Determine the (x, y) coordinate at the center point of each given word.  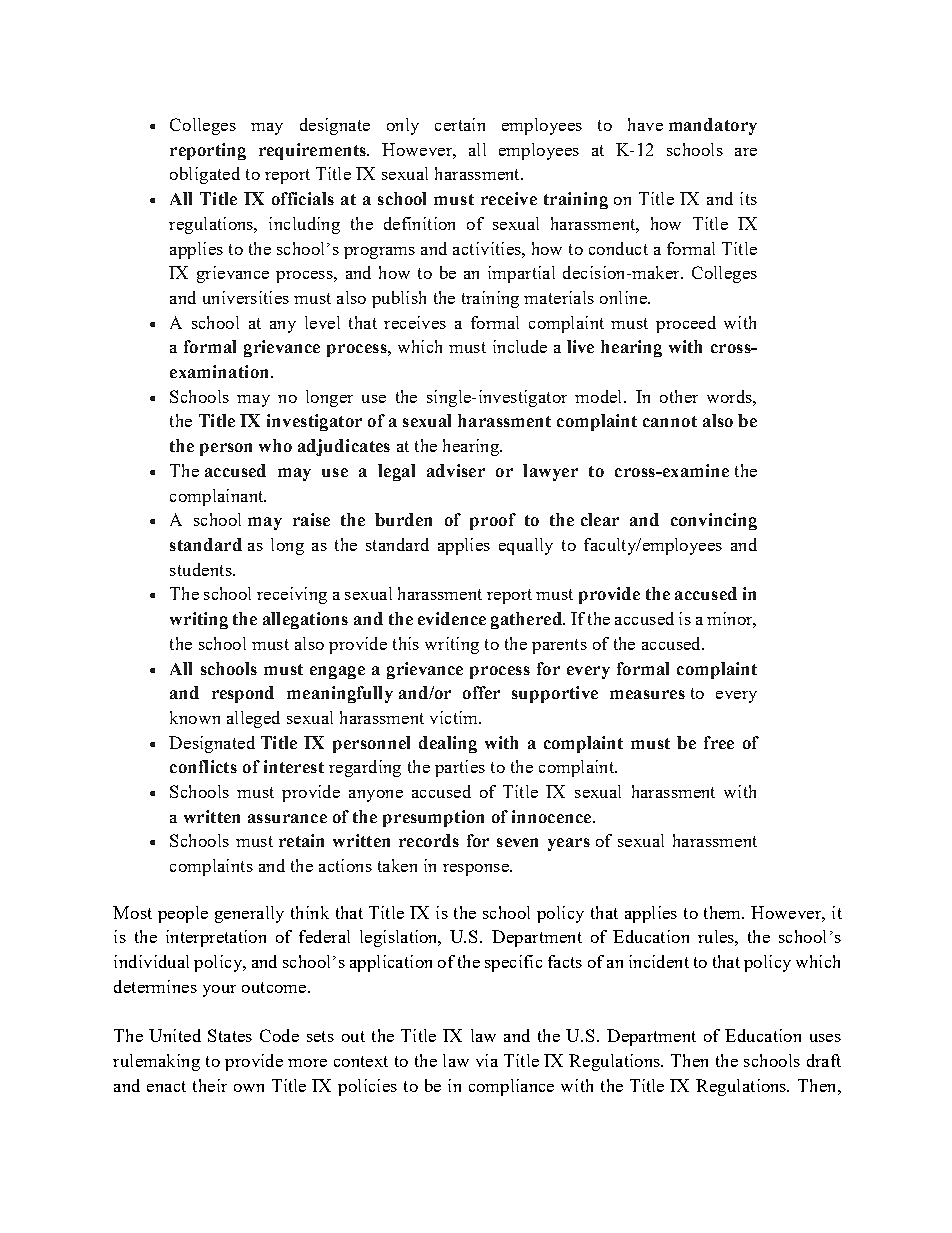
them (724, 912)
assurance (287, 818)
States (230, 1035)
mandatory (713, 126)
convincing (714, 521)
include (520, 346)
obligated (205, 175)
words (730, 396)
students (202, 569)
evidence (452, 618)
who (275, 445)
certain (460, 124)
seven (517, 842)
